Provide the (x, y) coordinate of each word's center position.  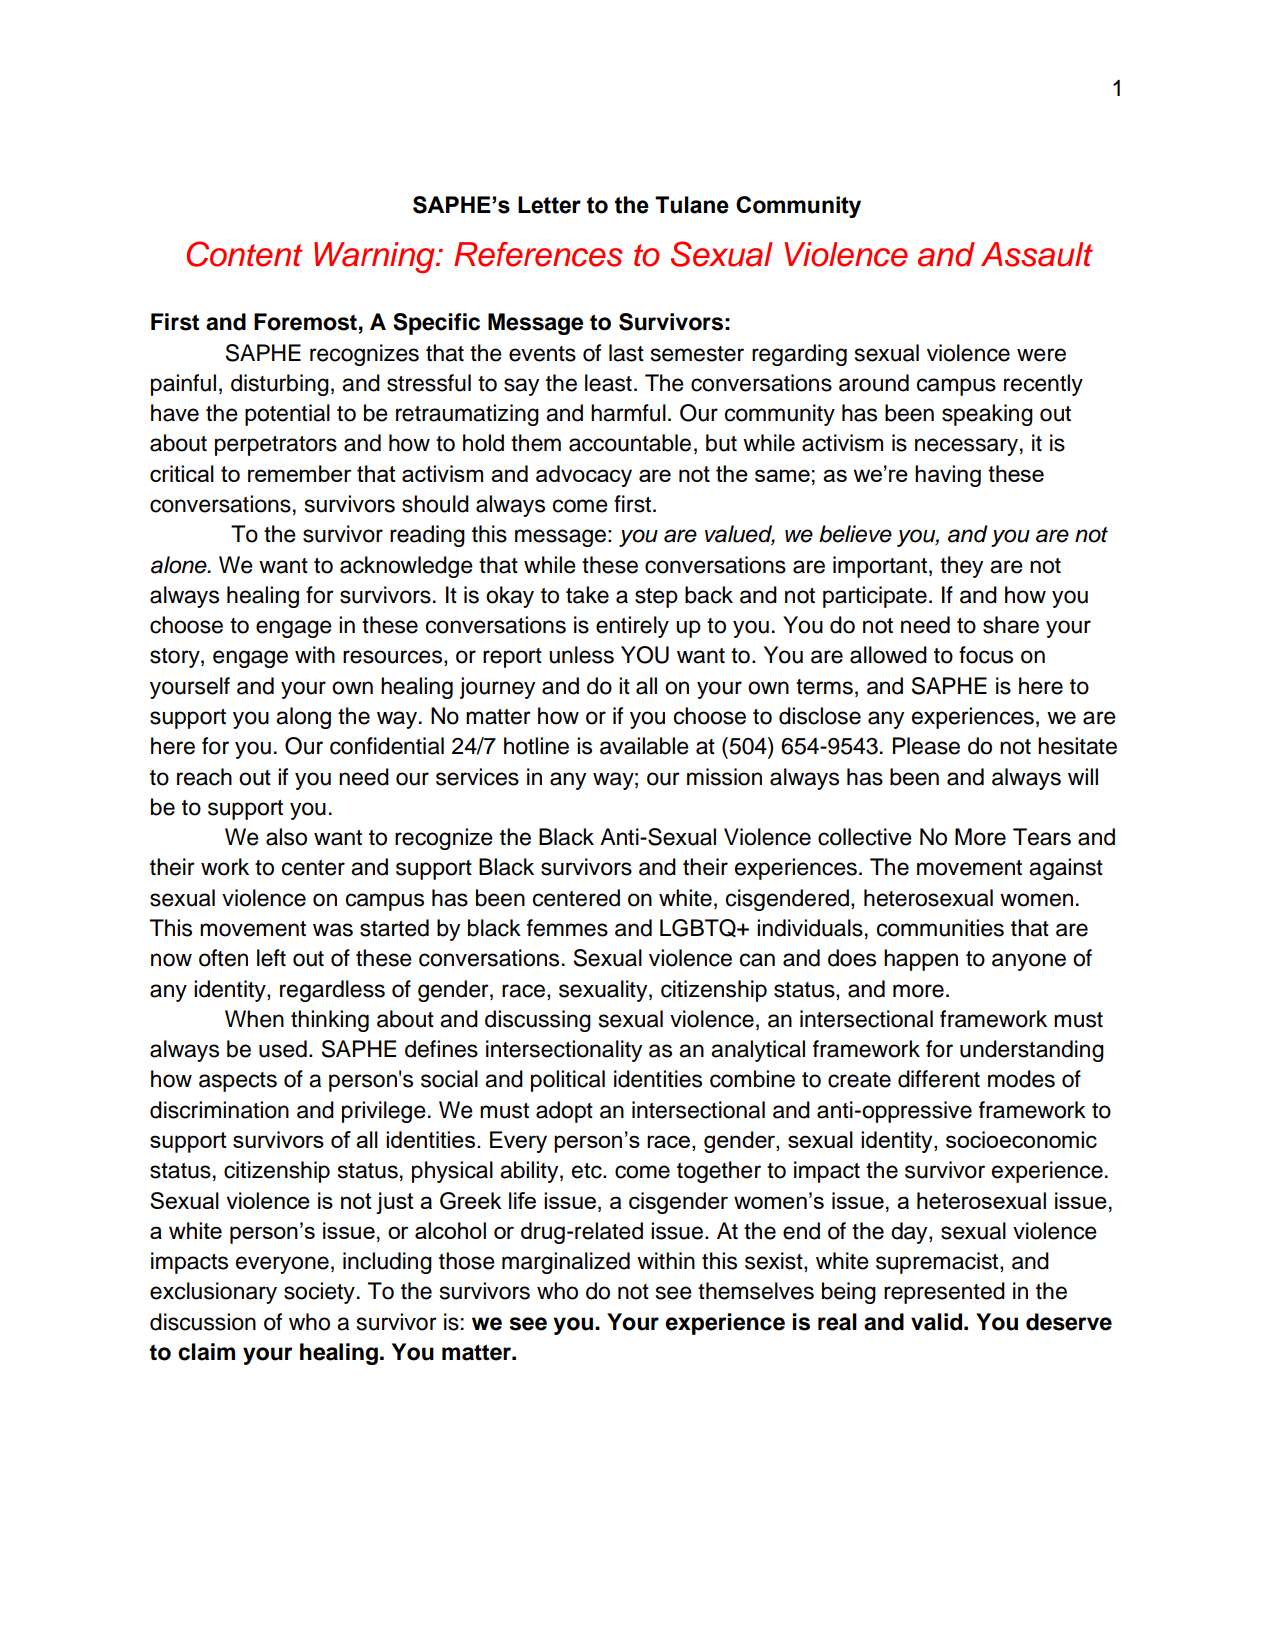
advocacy (584, 476)
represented (944, 1293)
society (319, 1293)
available (644, 746)
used (283, 1049)
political (568, 1081)
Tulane (692, 205)
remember (300, 473)
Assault (1037, 254)
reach (204, 777)
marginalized (566, 1263)
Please (926, 746)
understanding (1032, 1051)
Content (244, 254)
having (948, 476)
